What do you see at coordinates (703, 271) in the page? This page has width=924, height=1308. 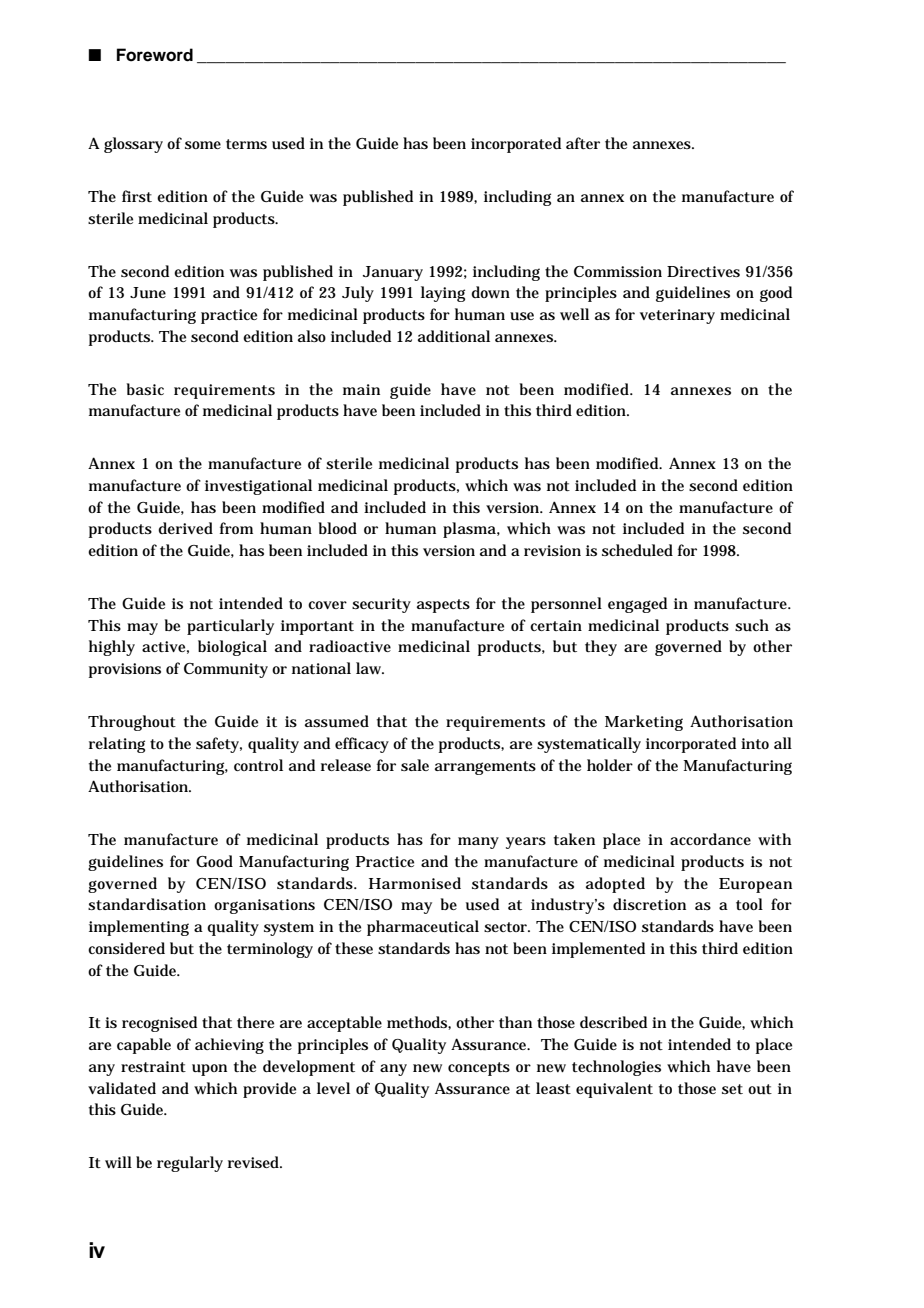 I see `Directives` at bounding box center [703, 271].
